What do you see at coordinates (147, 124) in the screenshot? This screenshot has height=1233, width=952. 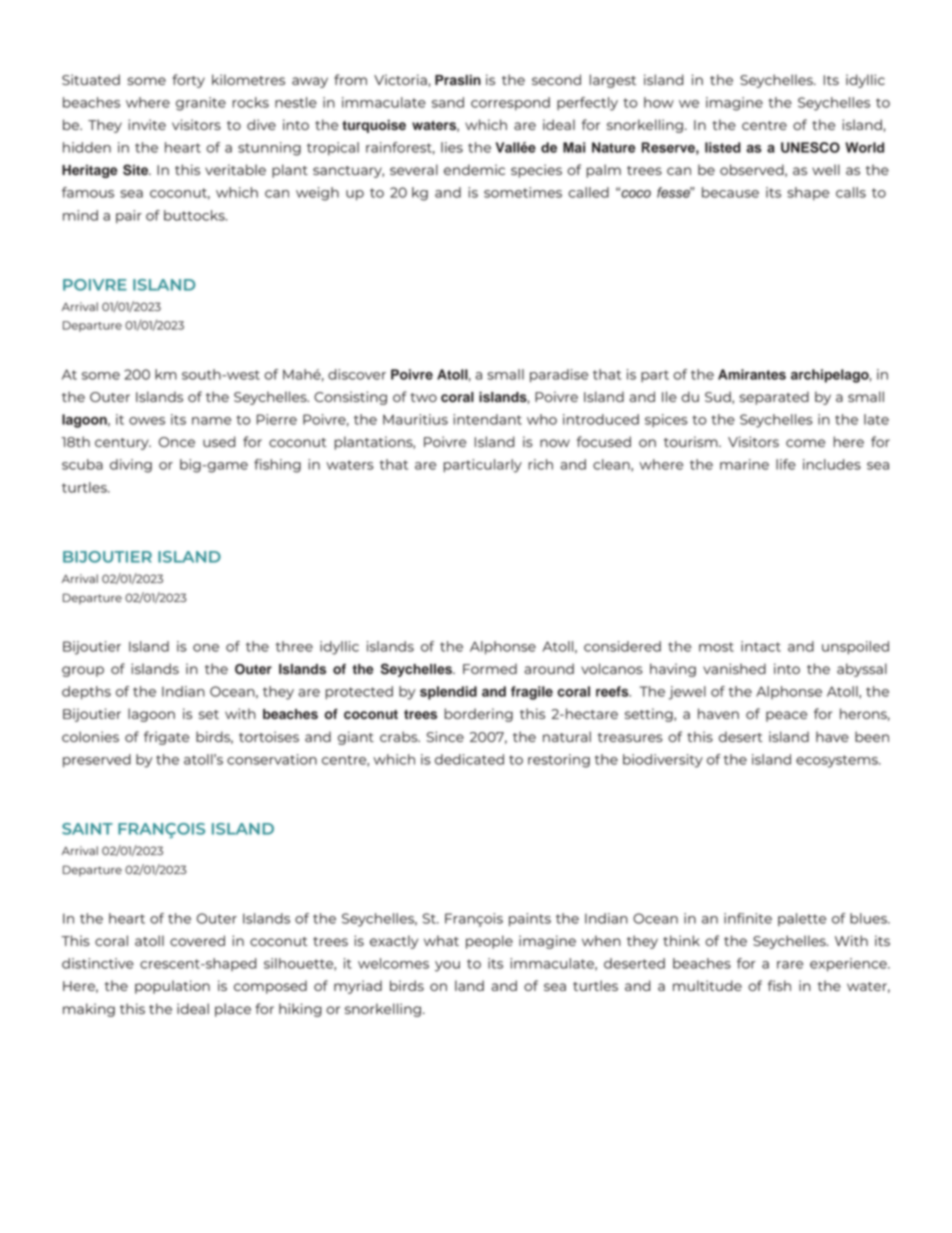 I see `invite` at bounding box center [147, 124].
